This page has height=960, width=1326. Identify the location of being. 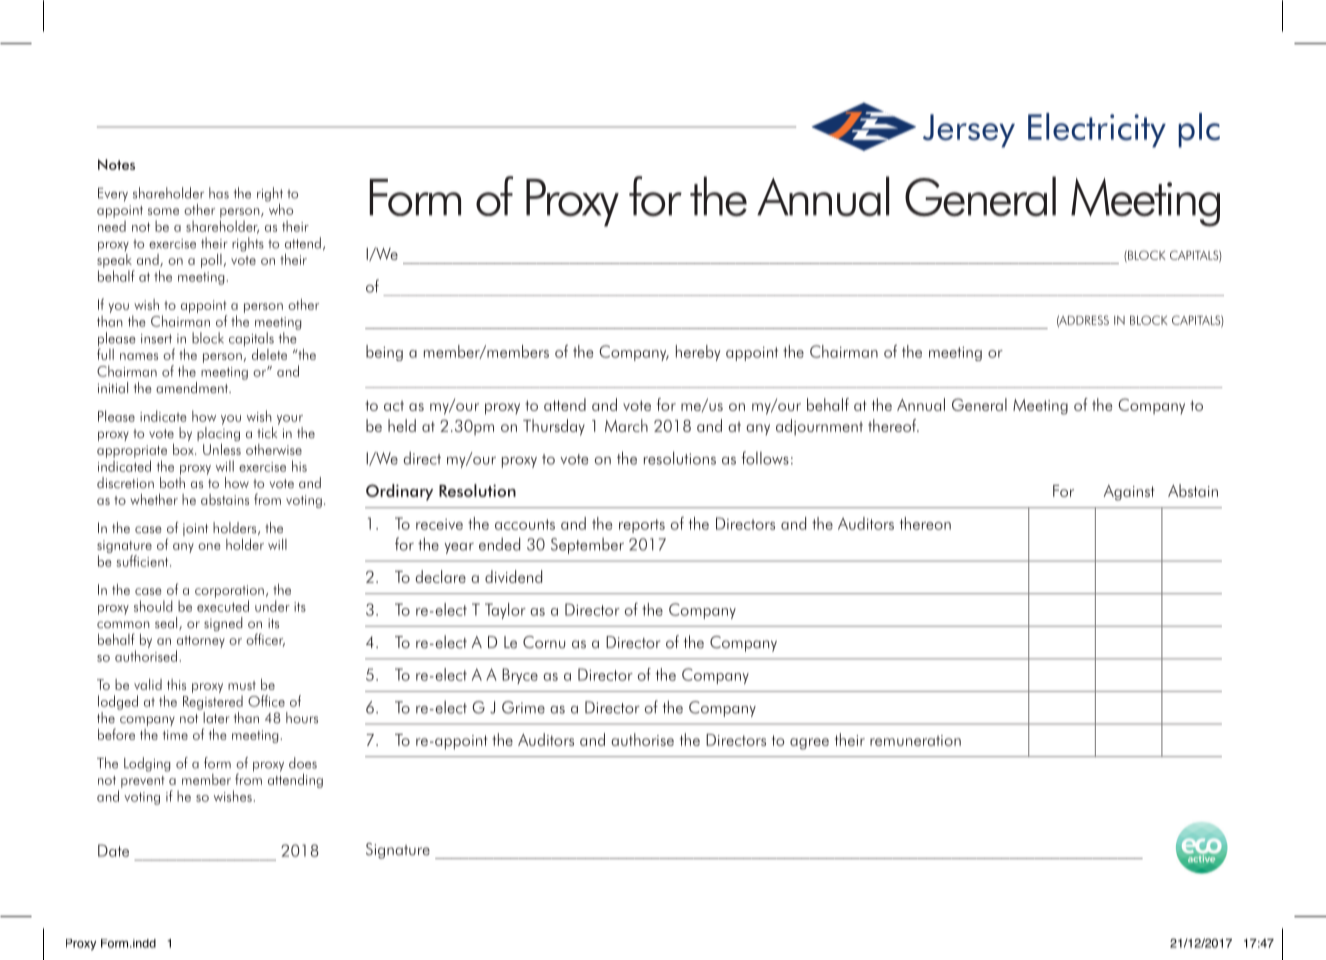
(384, 353).
